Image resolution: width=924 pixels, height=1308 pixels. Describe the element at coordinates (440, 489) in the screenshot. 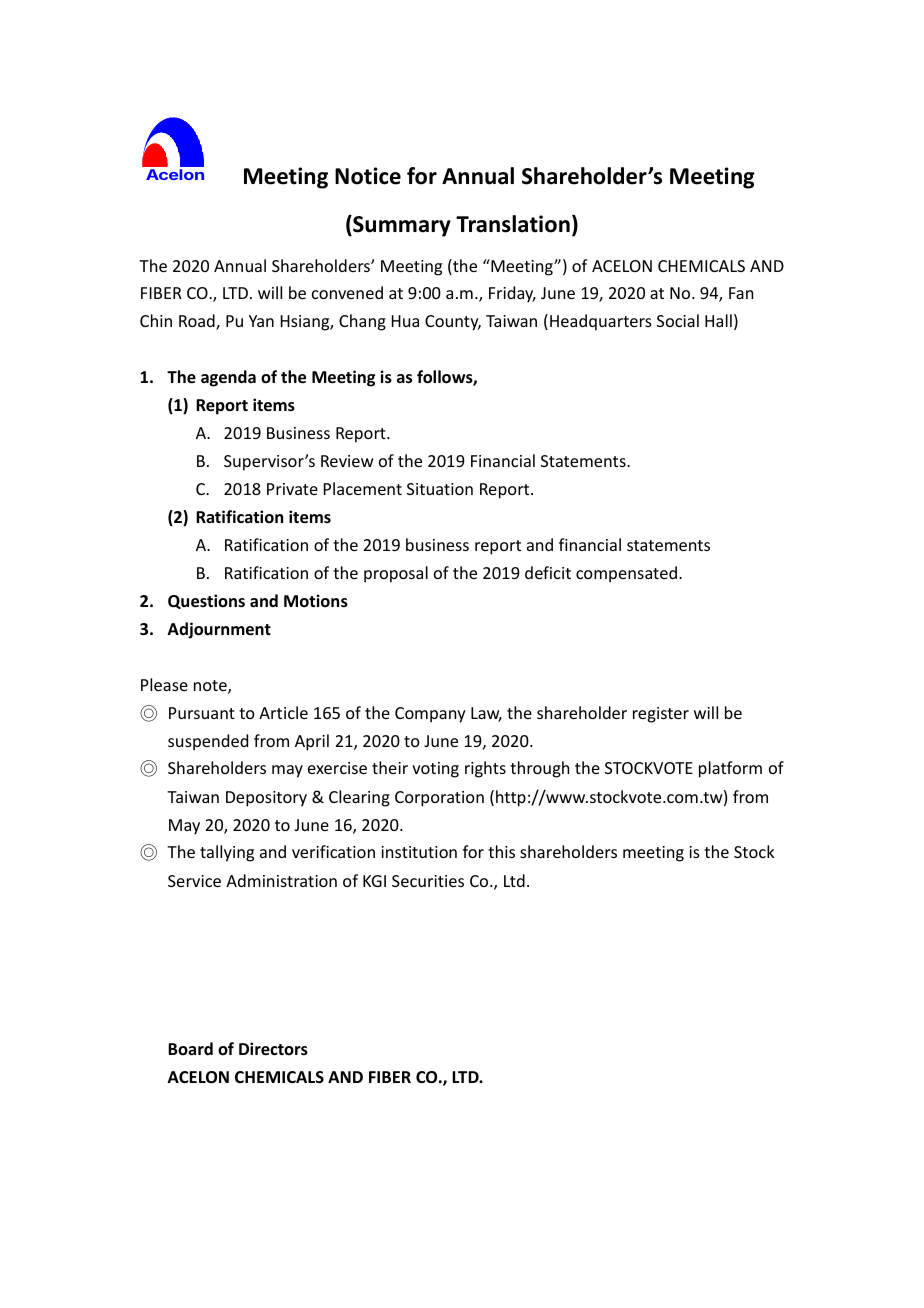

I see `Situation` at that location.
